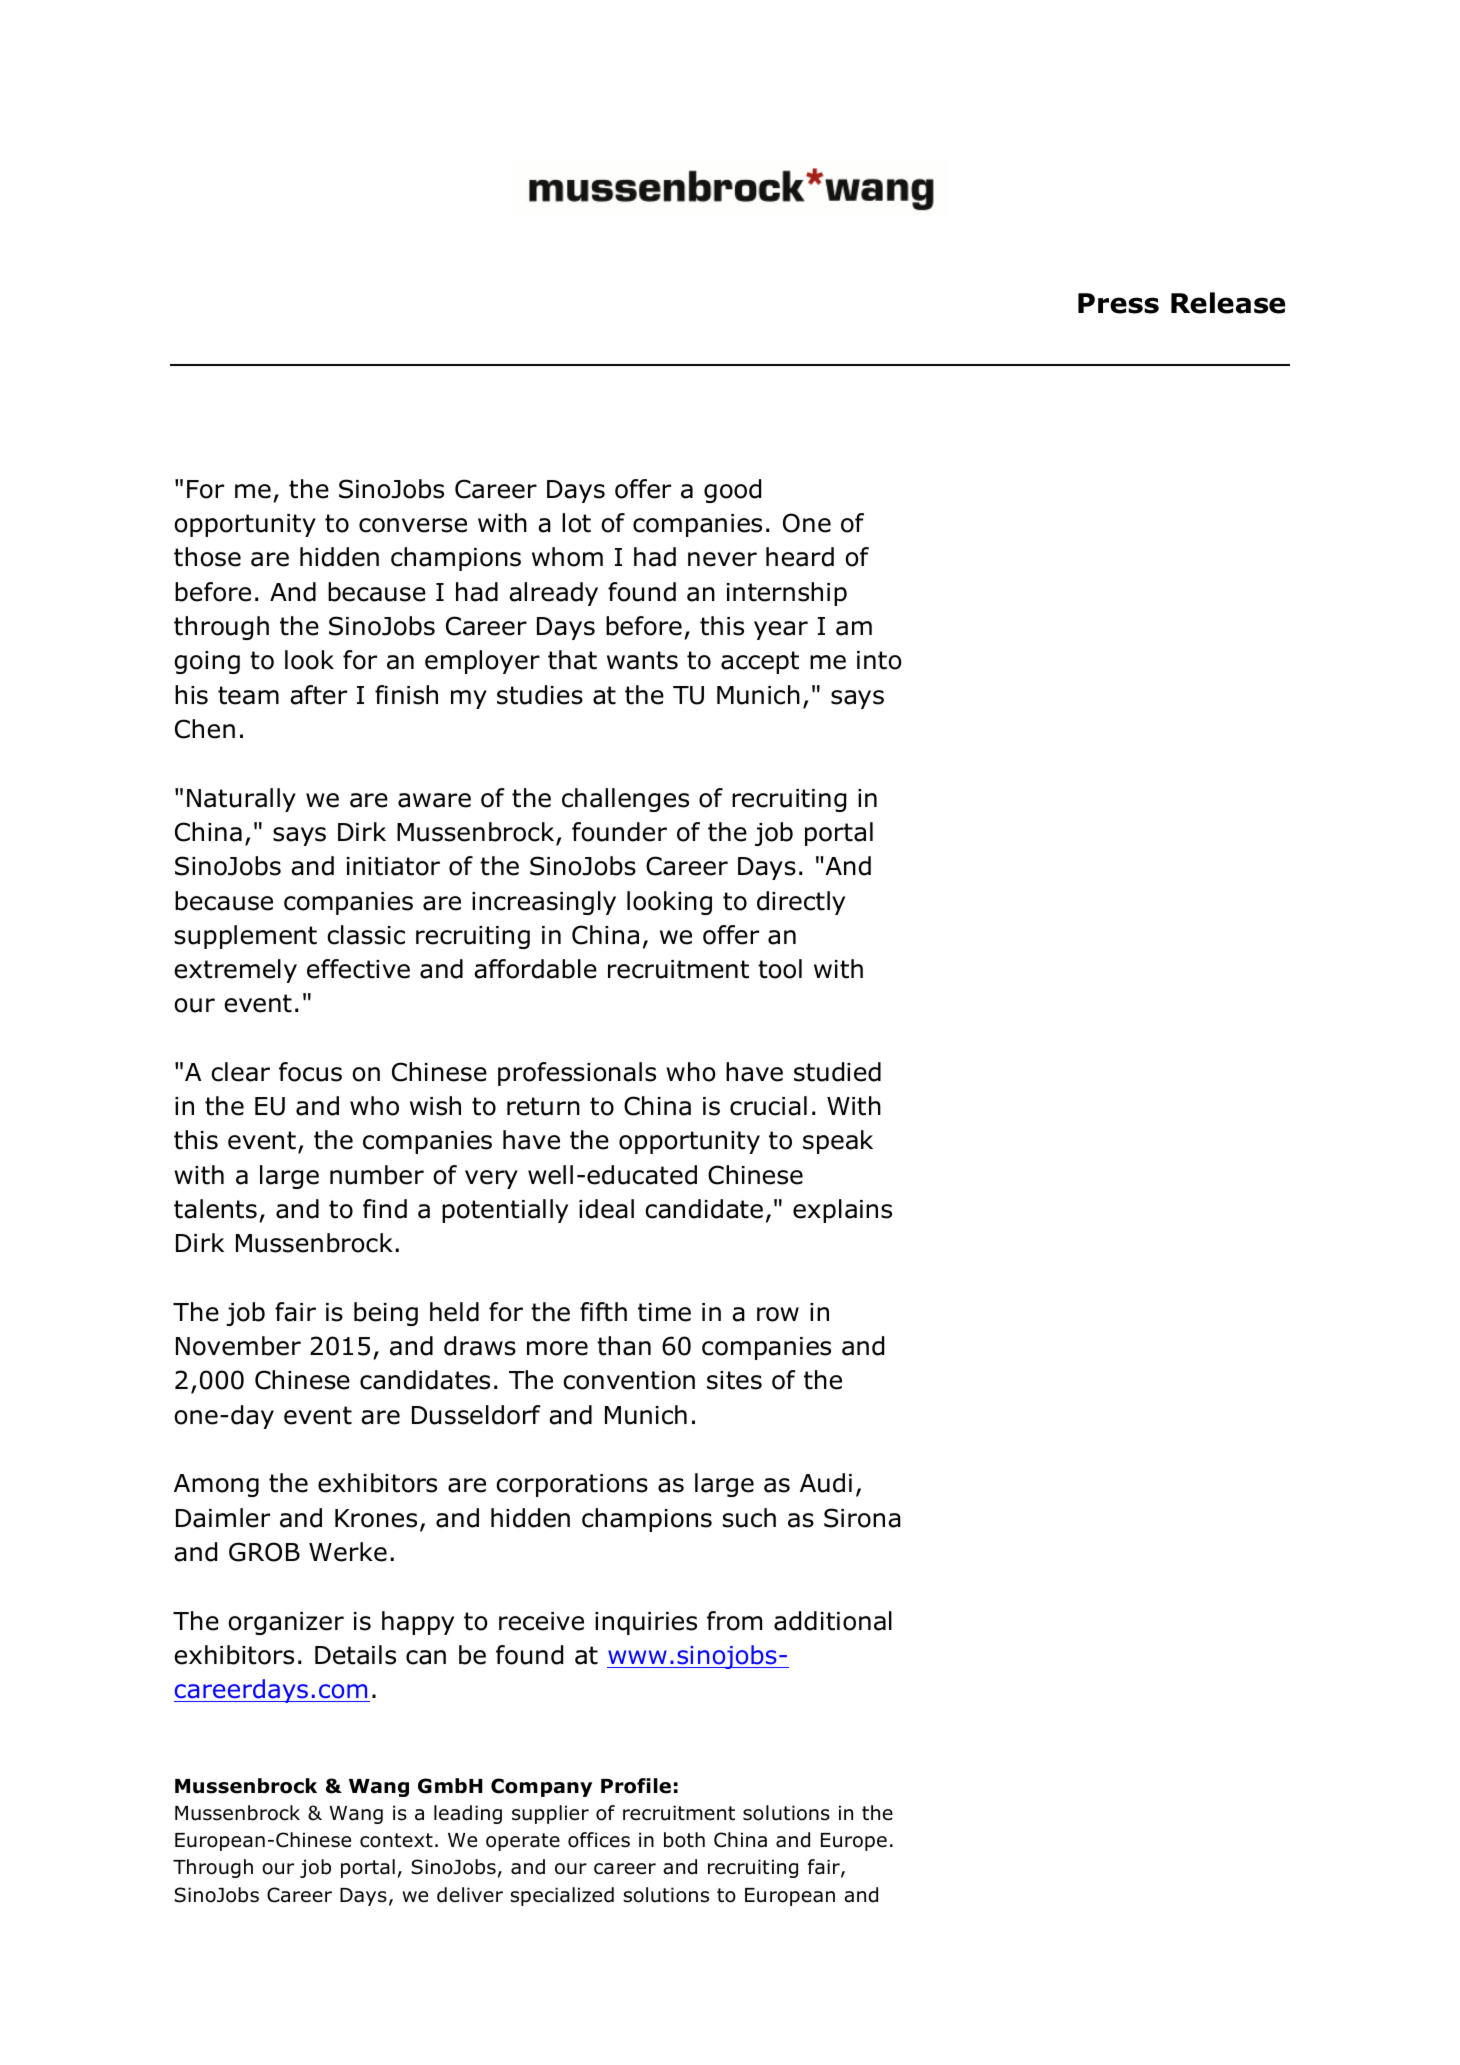 The width and height of the screenshot is (1460, 2065). I want to click on Press, so click(1118, 303).
